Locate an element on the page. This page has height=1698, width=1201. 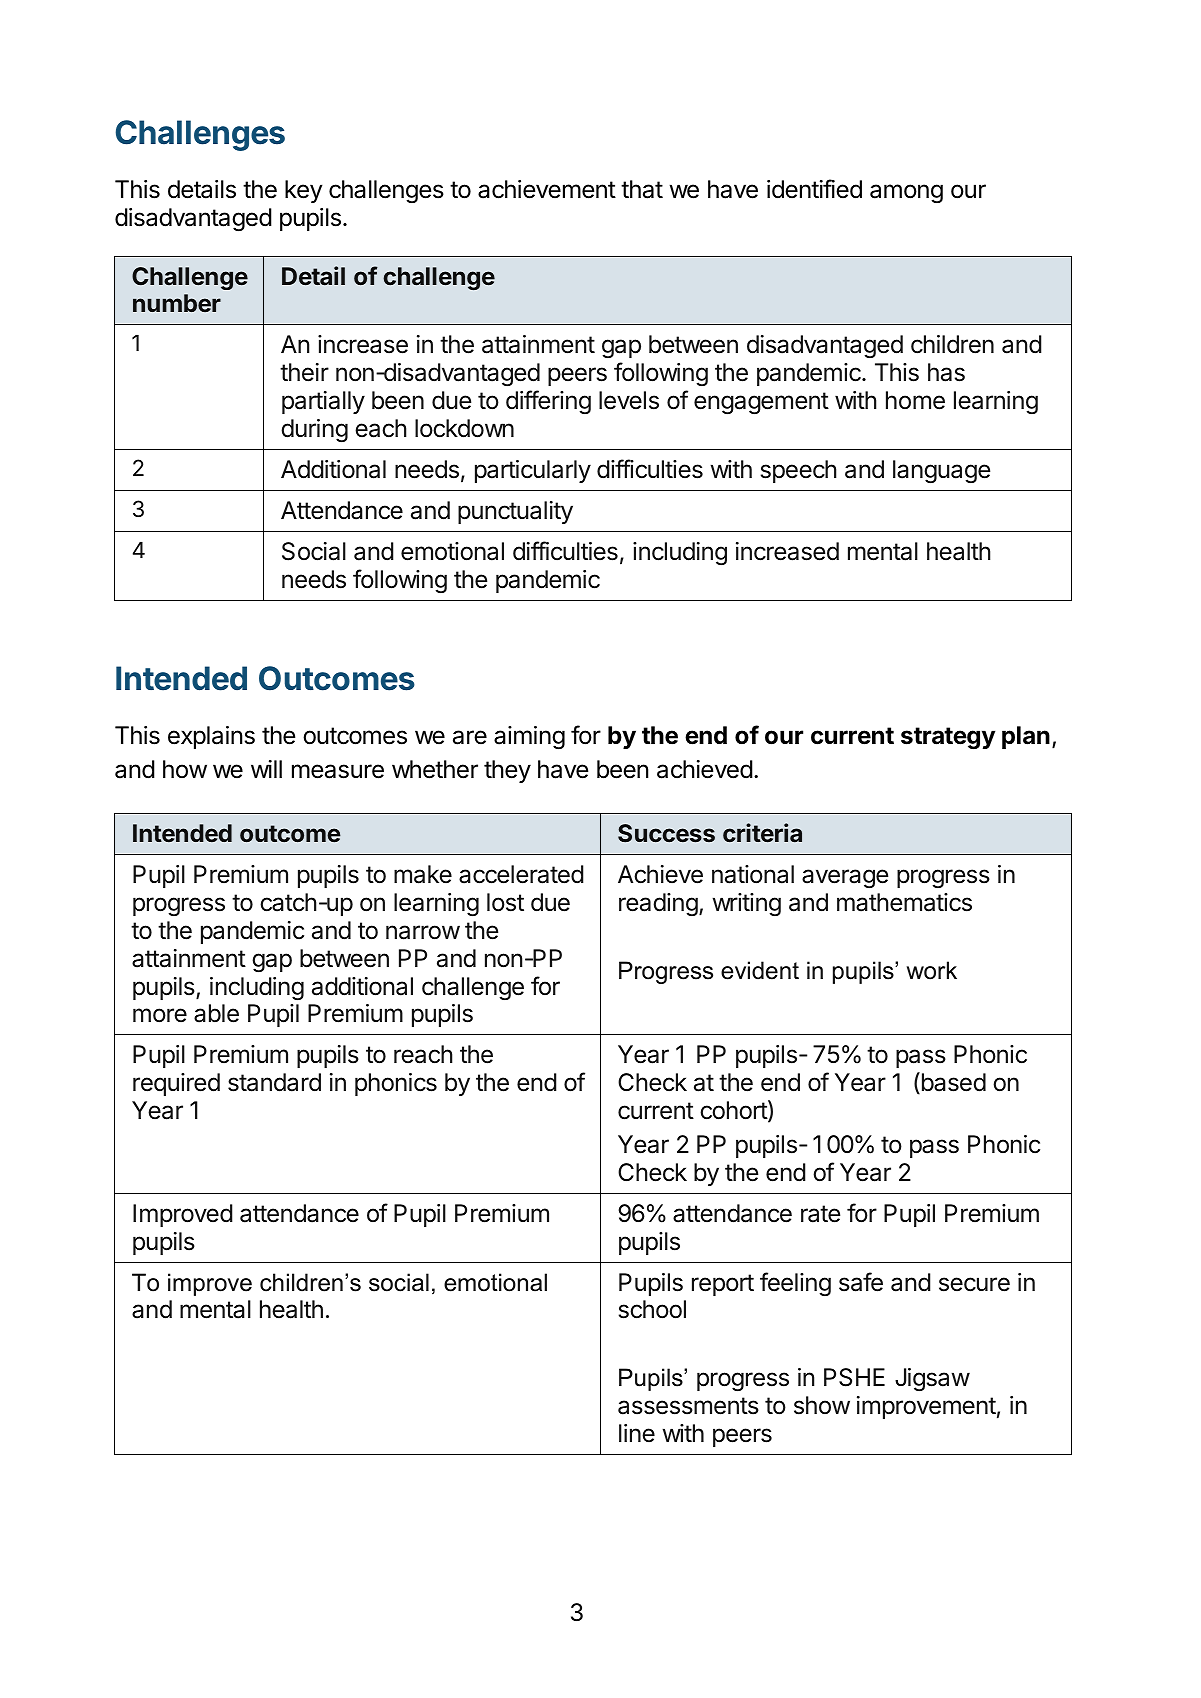
PSHE is located at coordinates (854, 1377).
